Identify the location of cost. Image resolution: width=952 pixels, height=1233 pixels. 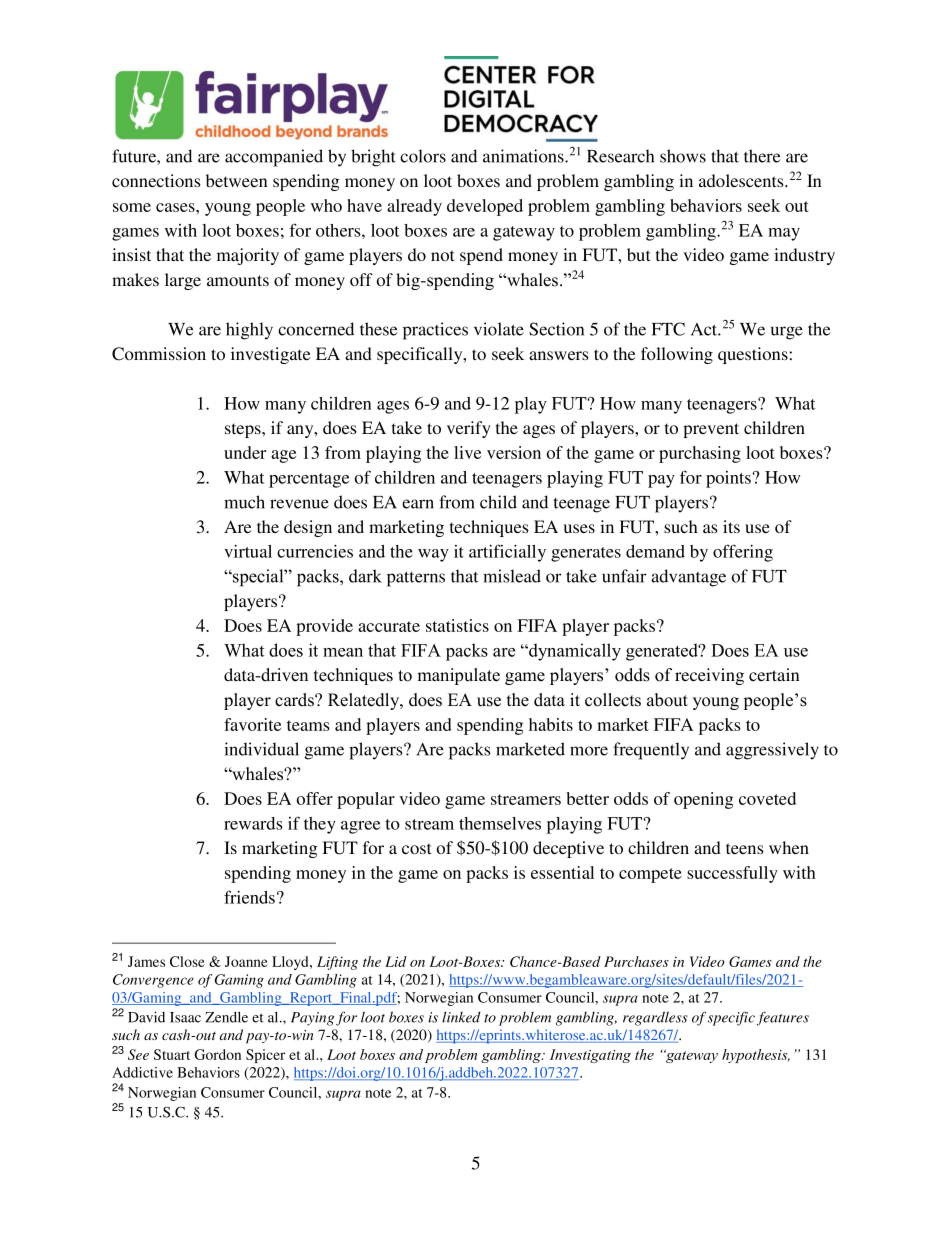
(416, 848).
